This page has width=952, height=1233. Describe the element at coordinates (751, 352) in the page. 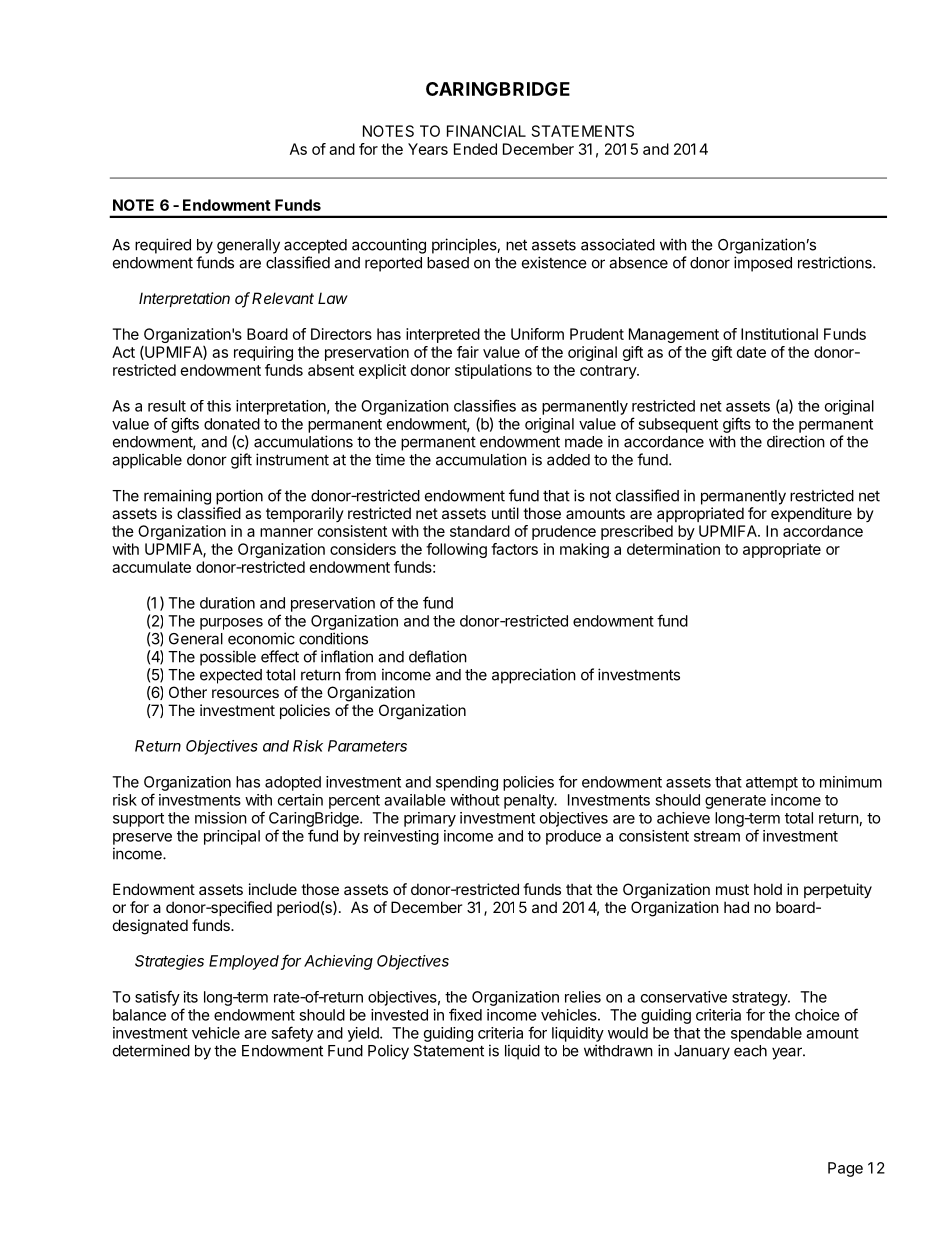

I see `date` at that location.
